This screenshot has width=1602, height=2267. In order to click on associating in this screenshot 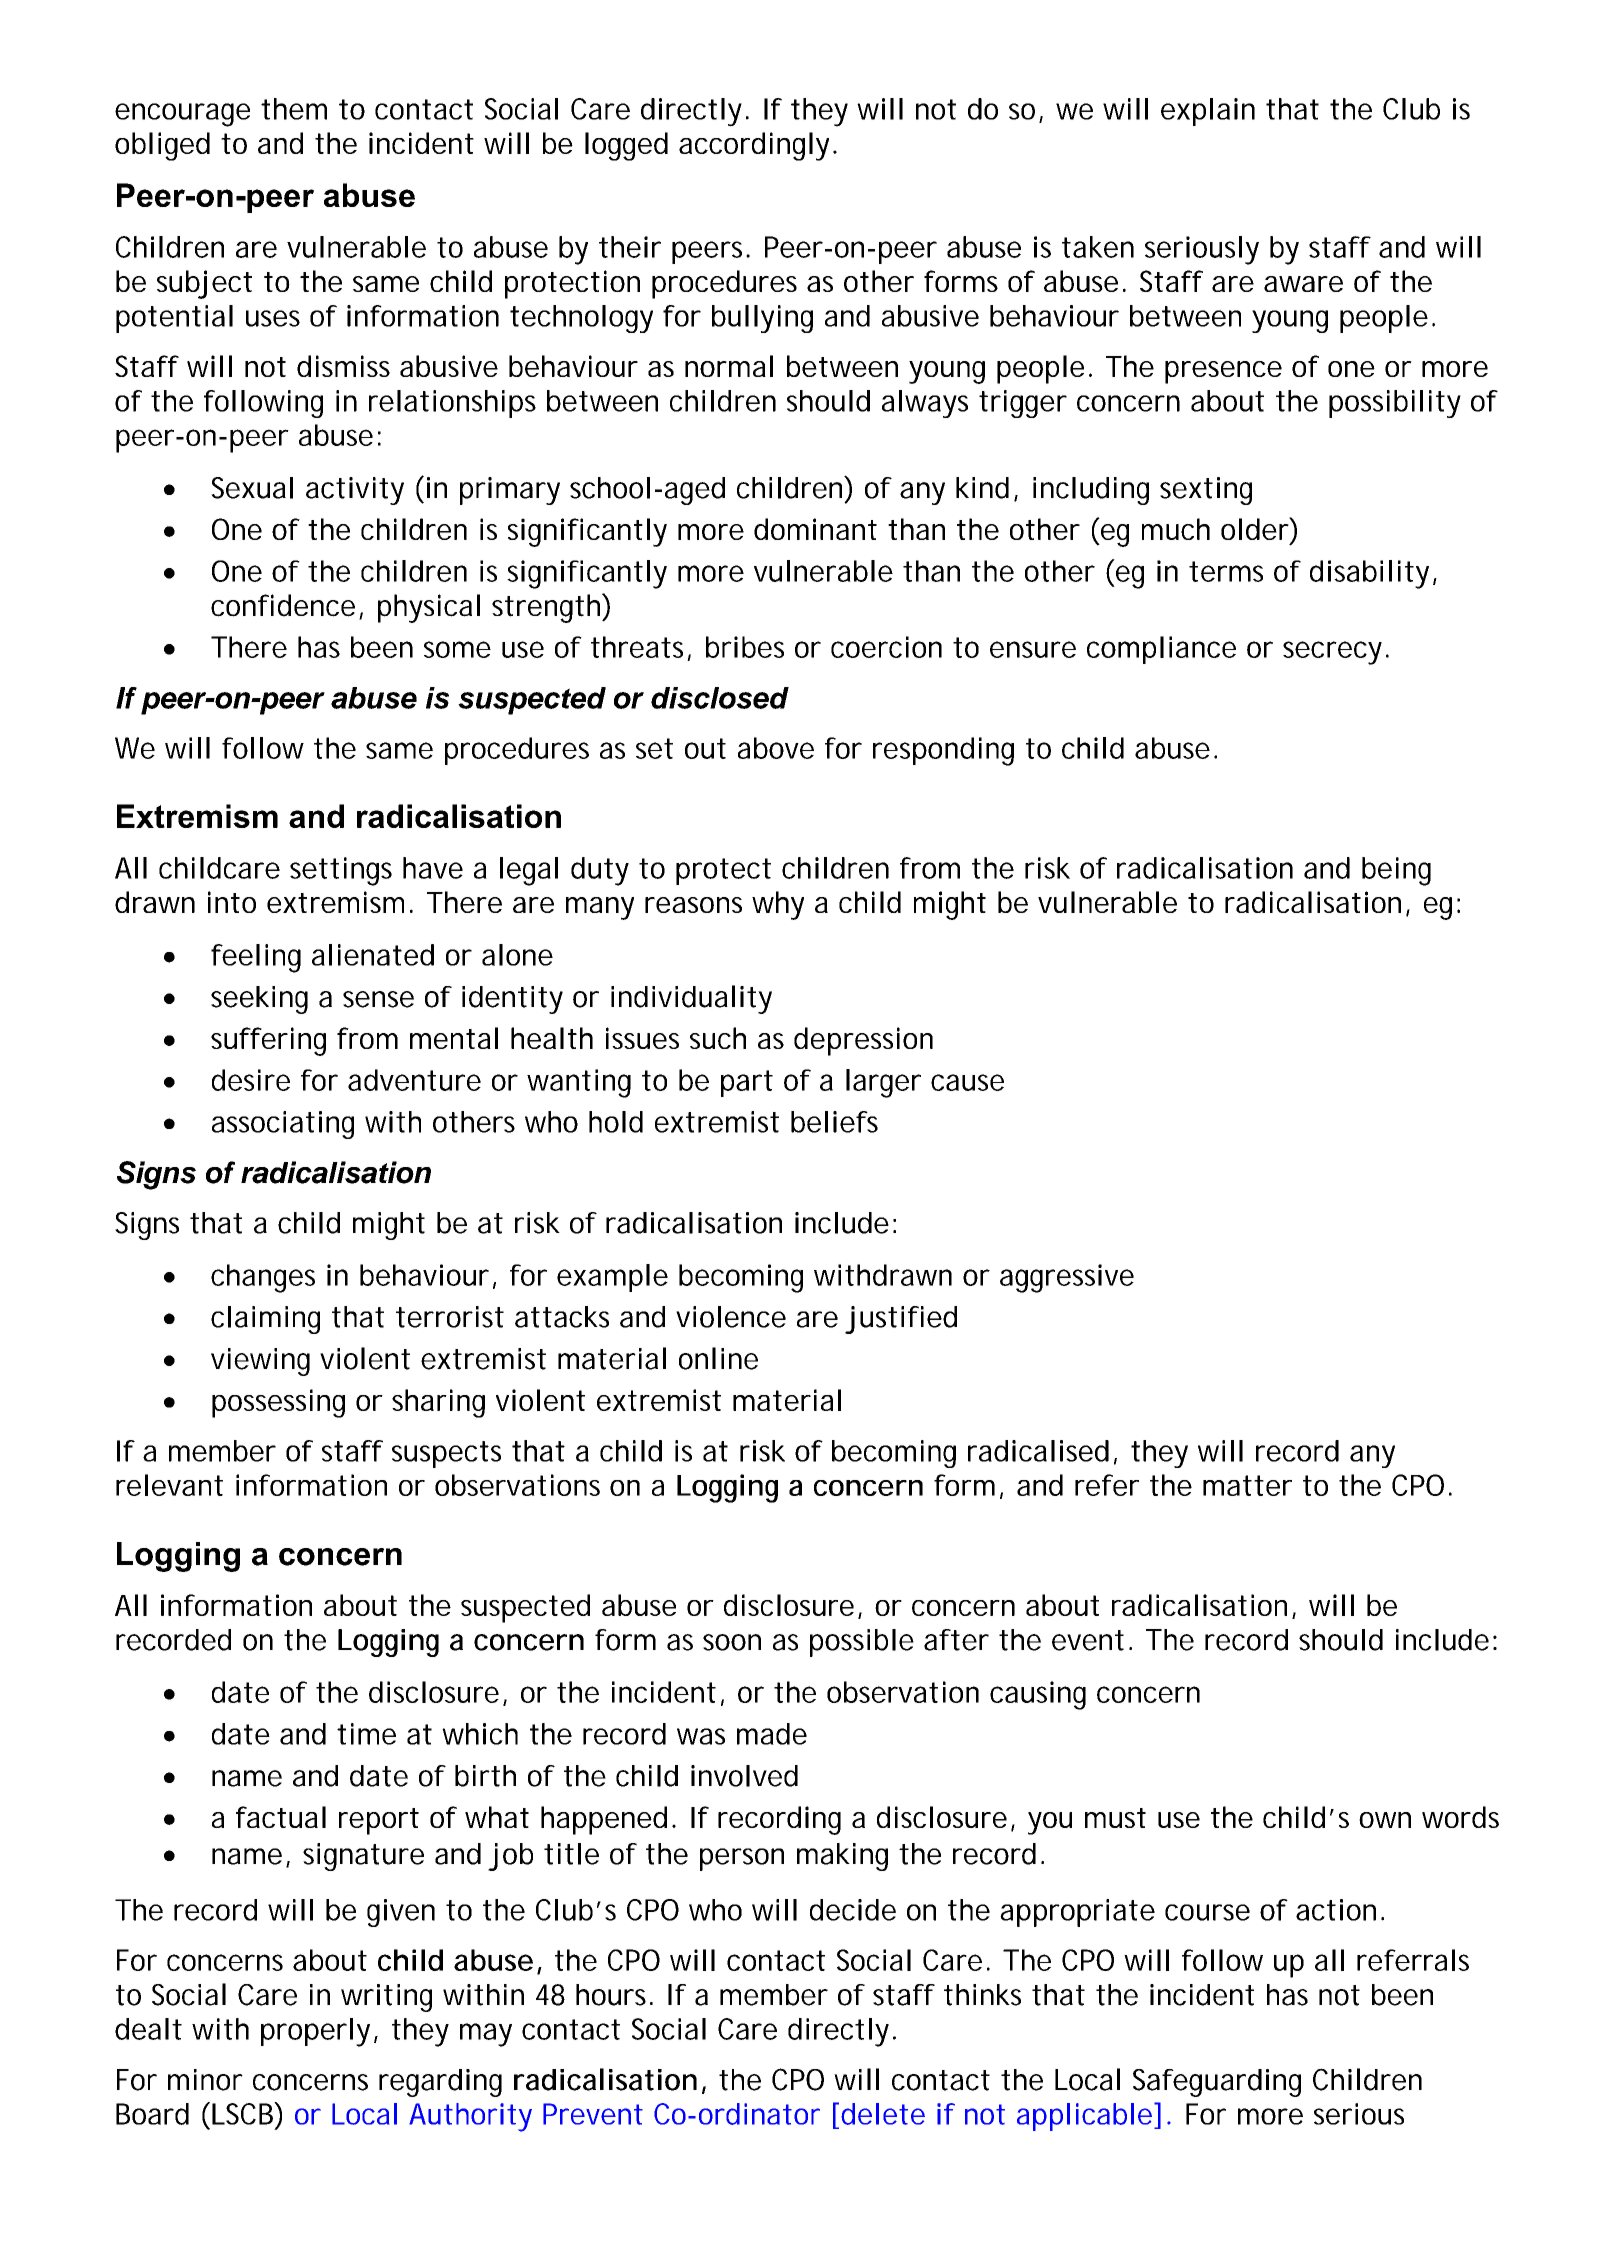, I will do `click(283, 1125)`.
